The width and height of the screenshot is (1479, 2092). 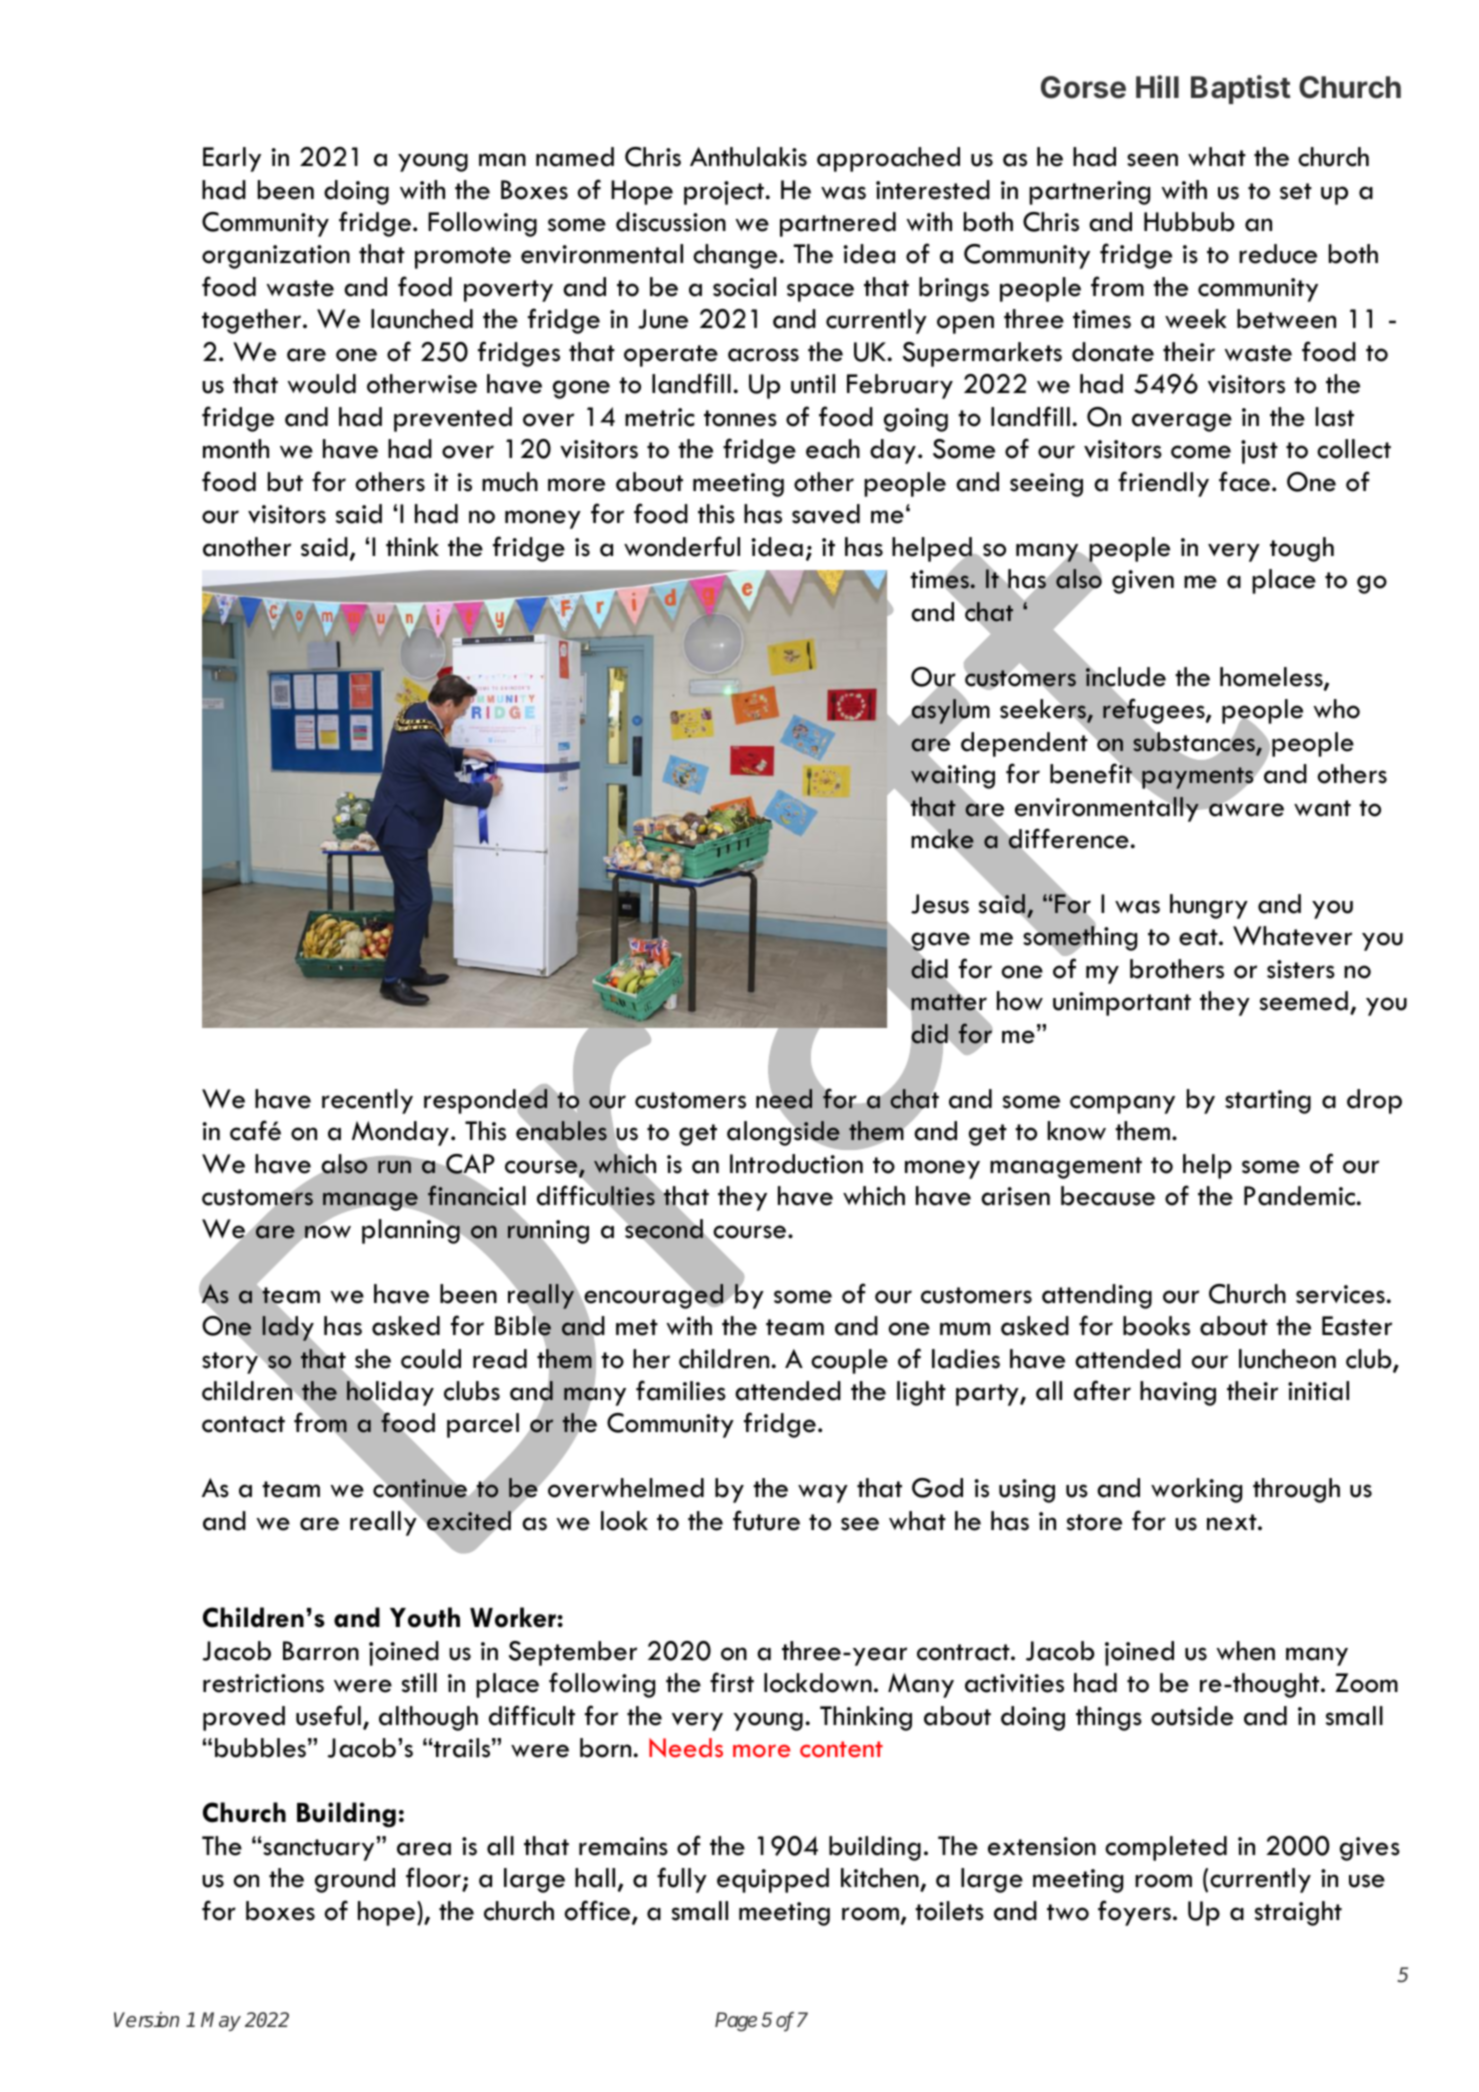 I want to click on she, so click(x=373, y=1359).
